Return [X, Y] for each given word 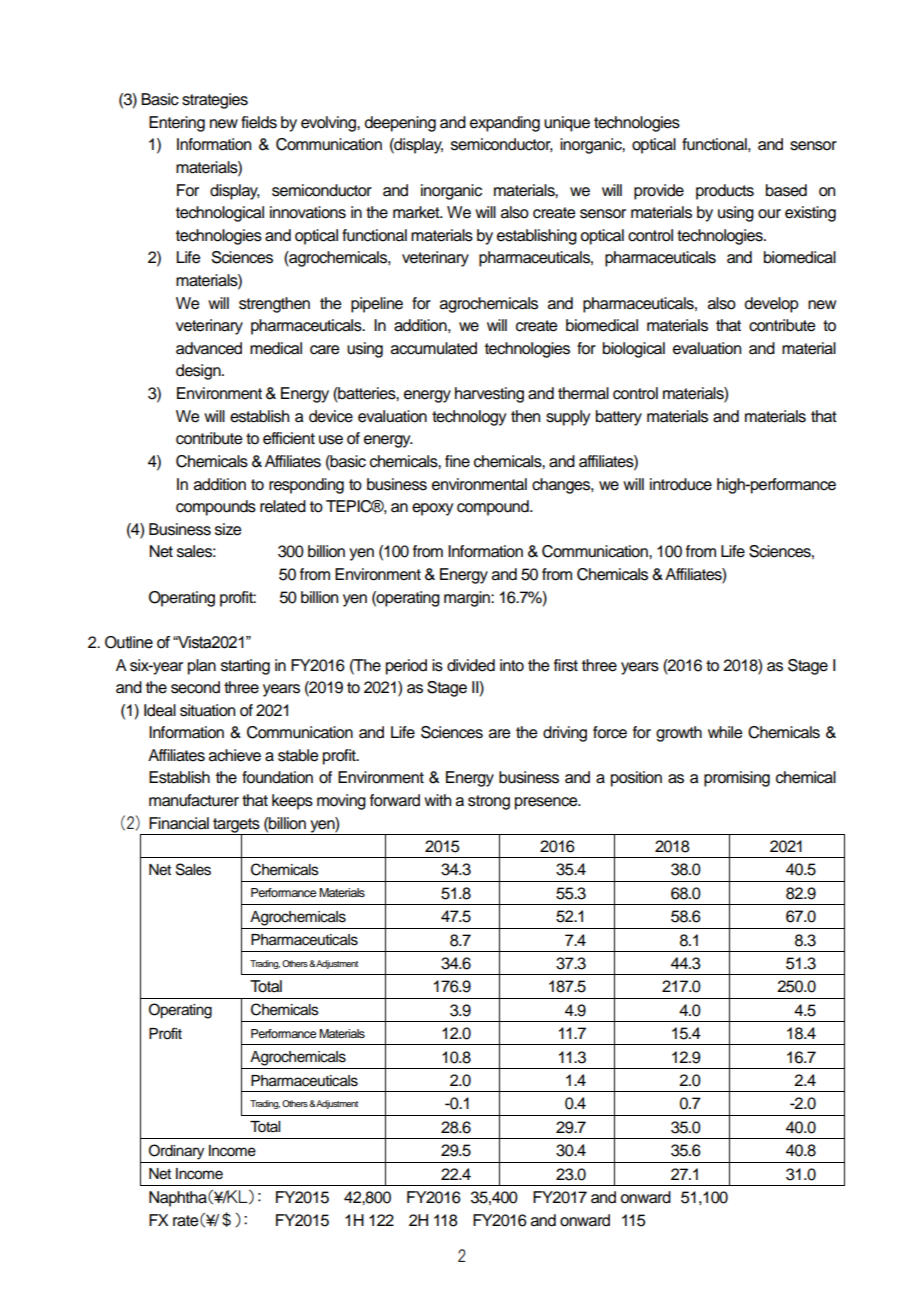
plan [202, 667]
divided [471, 665]
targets [236, 826]
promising [737, 779]
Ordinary [176, 1152]
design [199, 372]
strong [489, 802]
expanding [505, 124]
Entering [177, 124]
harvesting [489, 395]
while [725, 732]
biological [634, 350]
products [725, 192]
